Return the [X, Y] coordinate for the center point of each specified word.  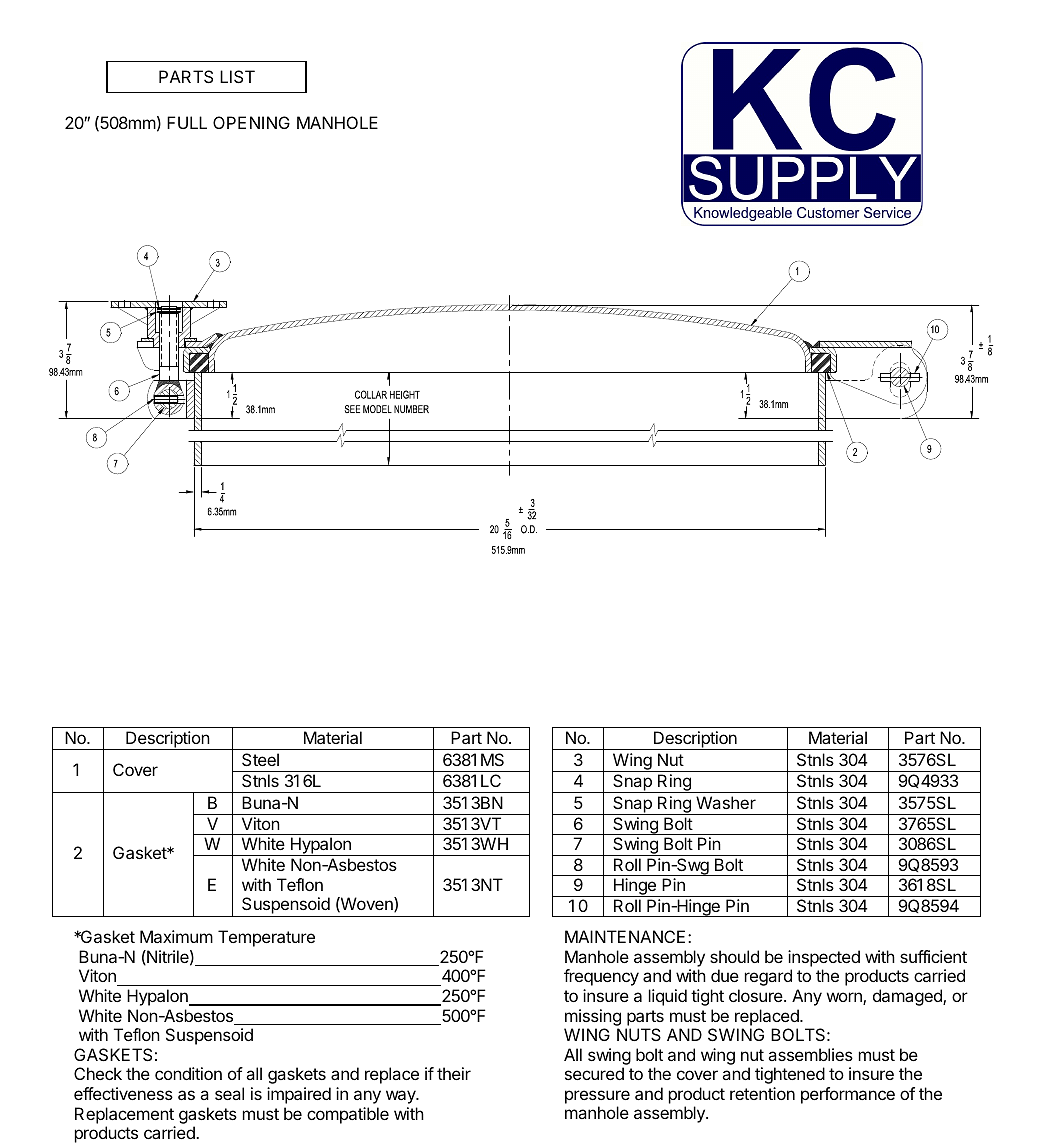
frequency [601, 977]
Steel [260, 759]
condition [188, 1073]
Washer [726, 802]
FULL [187, 122]
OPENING [251, 122]
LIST [237, 76]
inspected [824, 958]
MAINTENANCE [625, 936]
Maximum [176, 936]
